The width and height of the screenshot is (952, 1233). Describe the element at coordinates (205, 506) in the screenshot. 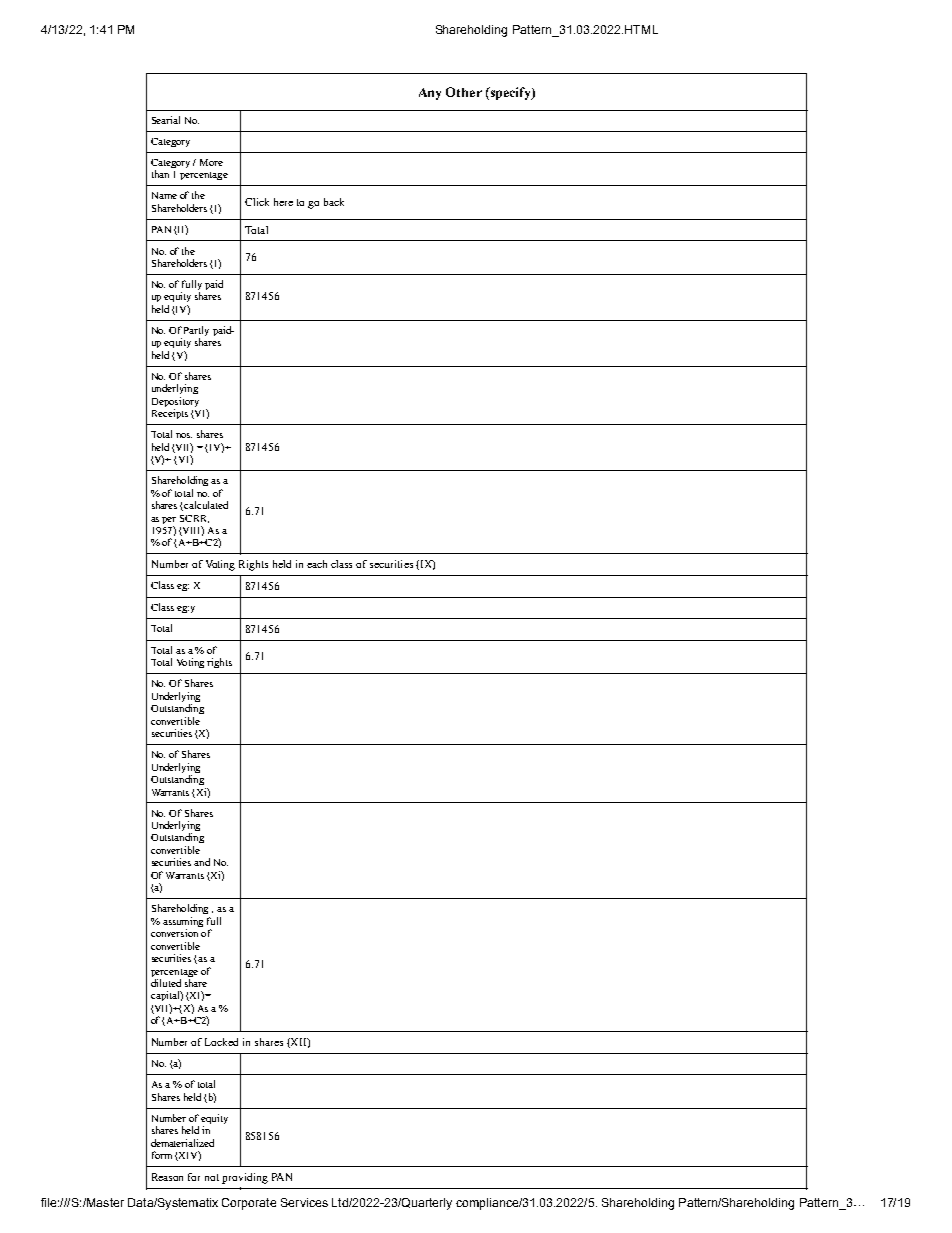

I see `calculated` at that location.
